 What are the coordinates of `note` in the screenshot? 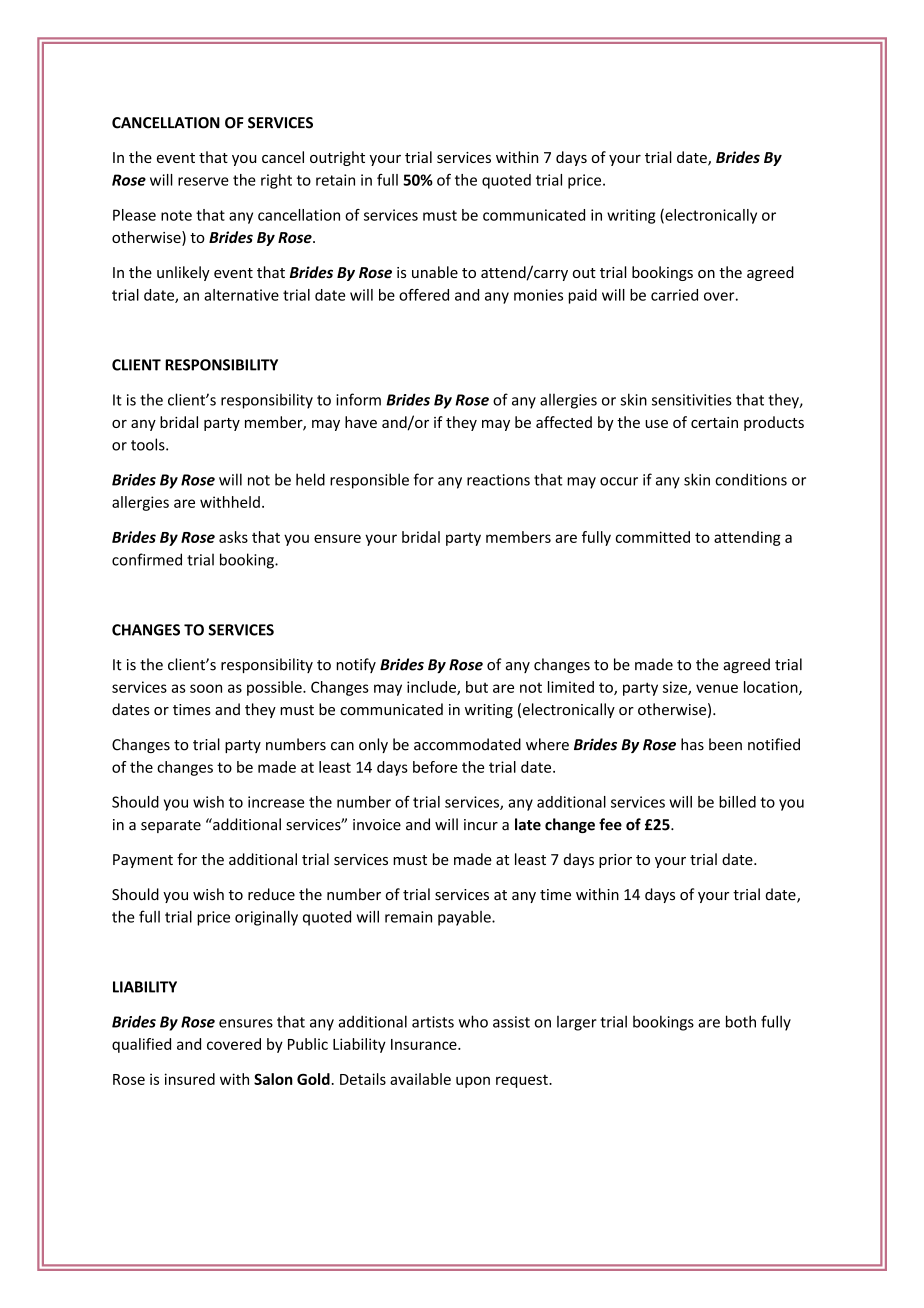 It's located at (176, 215).
